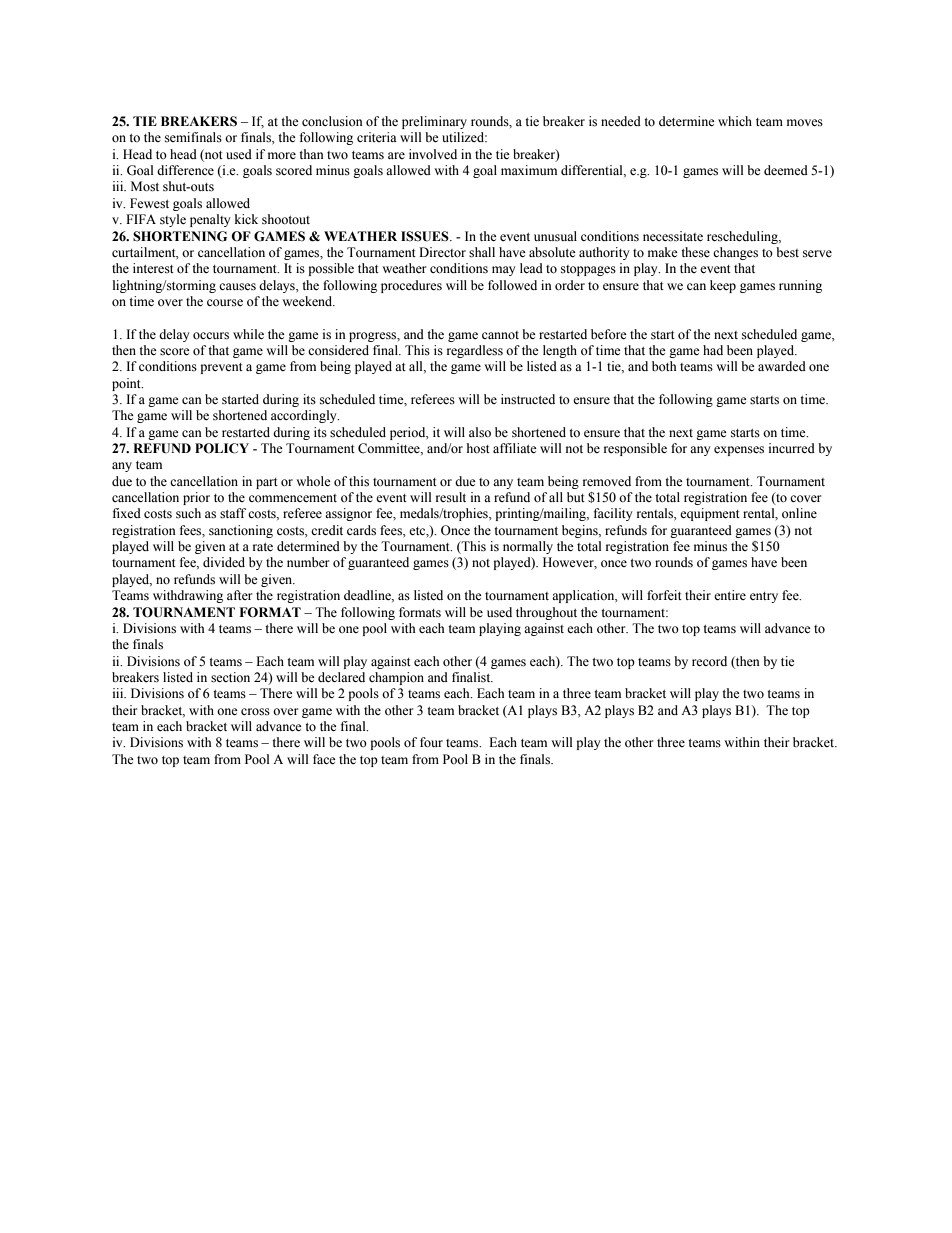  What do you see at coordinates (222, 448) in the page?
I see `POLICY` at bounding box center [222, 448].
